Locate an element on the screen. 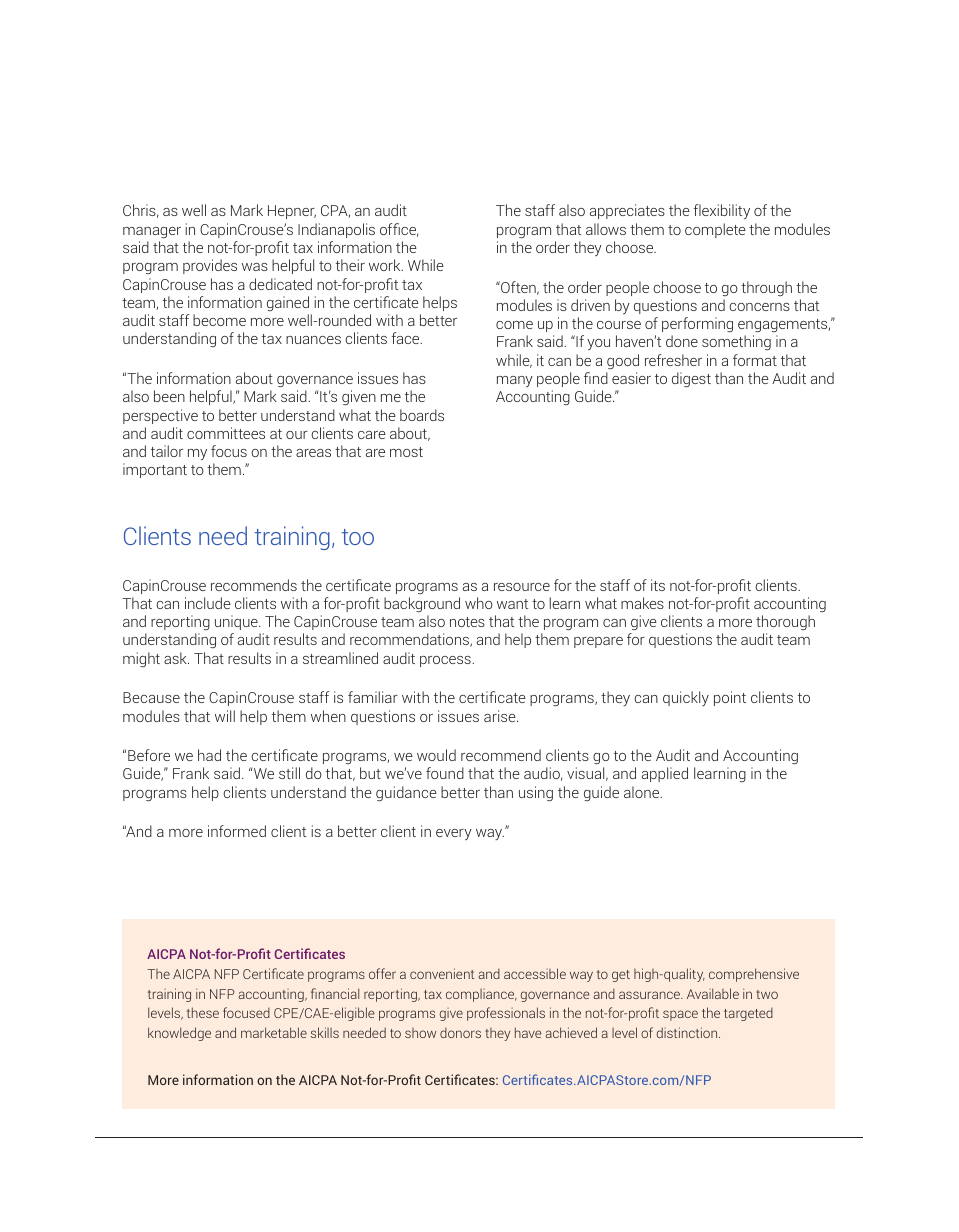 The height and width of the screenshot is (1232, 959). office is located at coordinates (399, 230).
